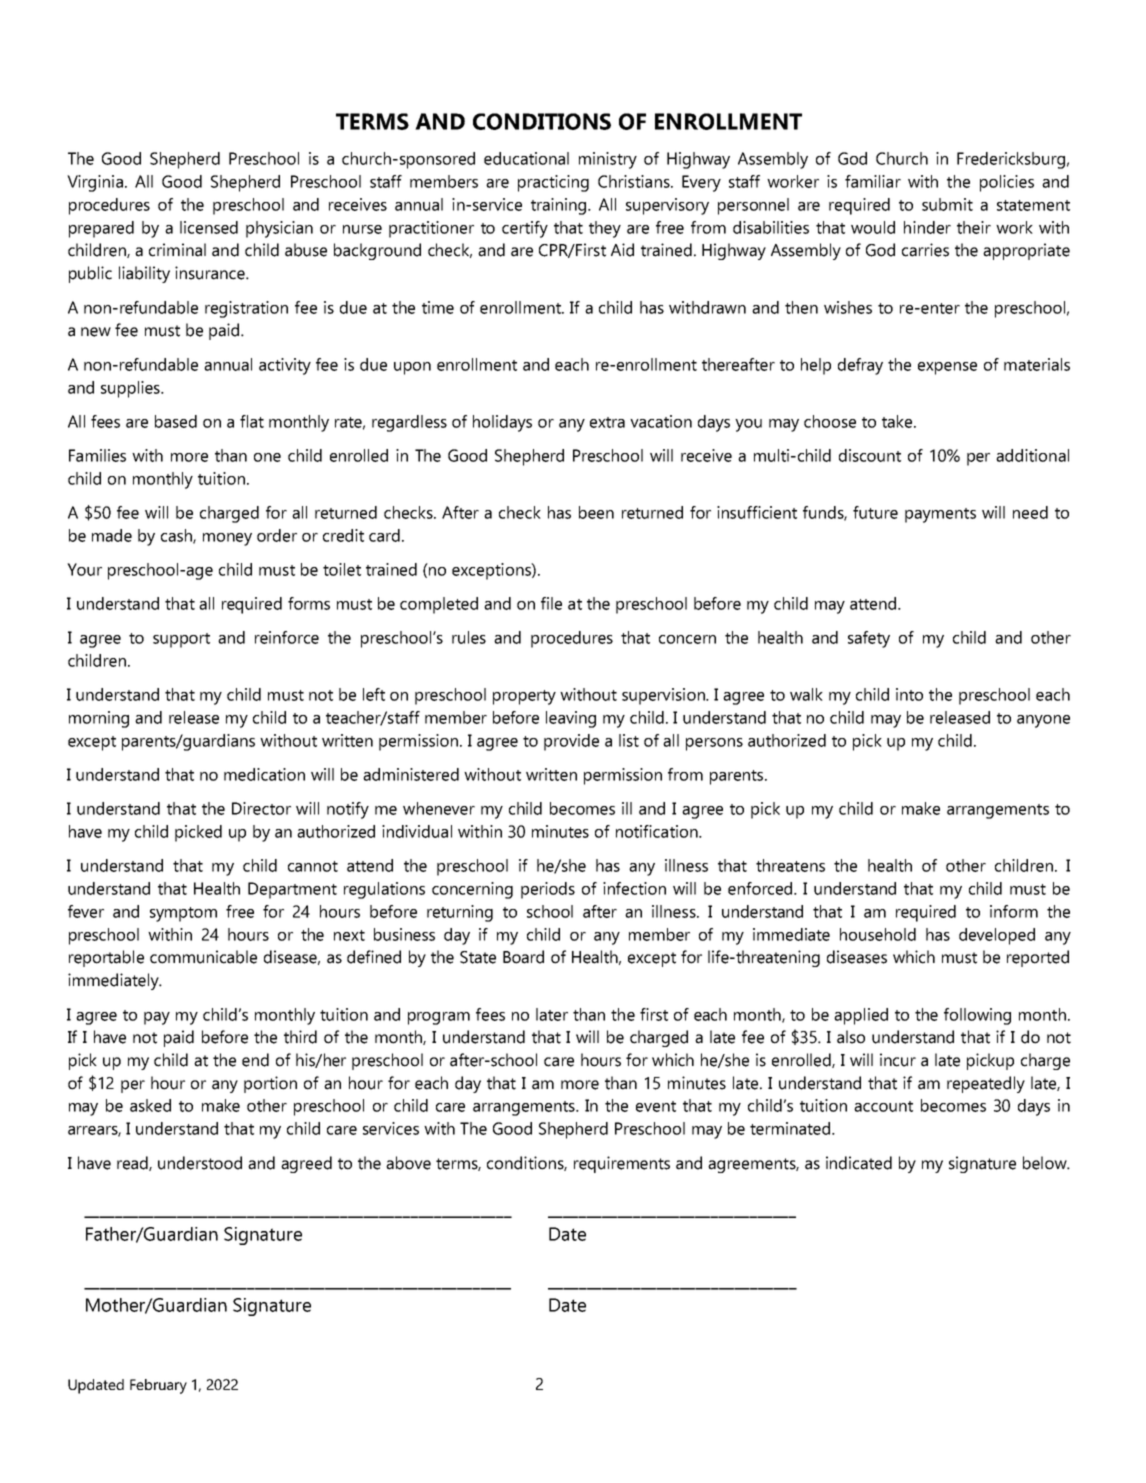 The image size is (1146, 1483). Describe the element at coordinates (571, 742) in the image. I see `provide` at that location.
